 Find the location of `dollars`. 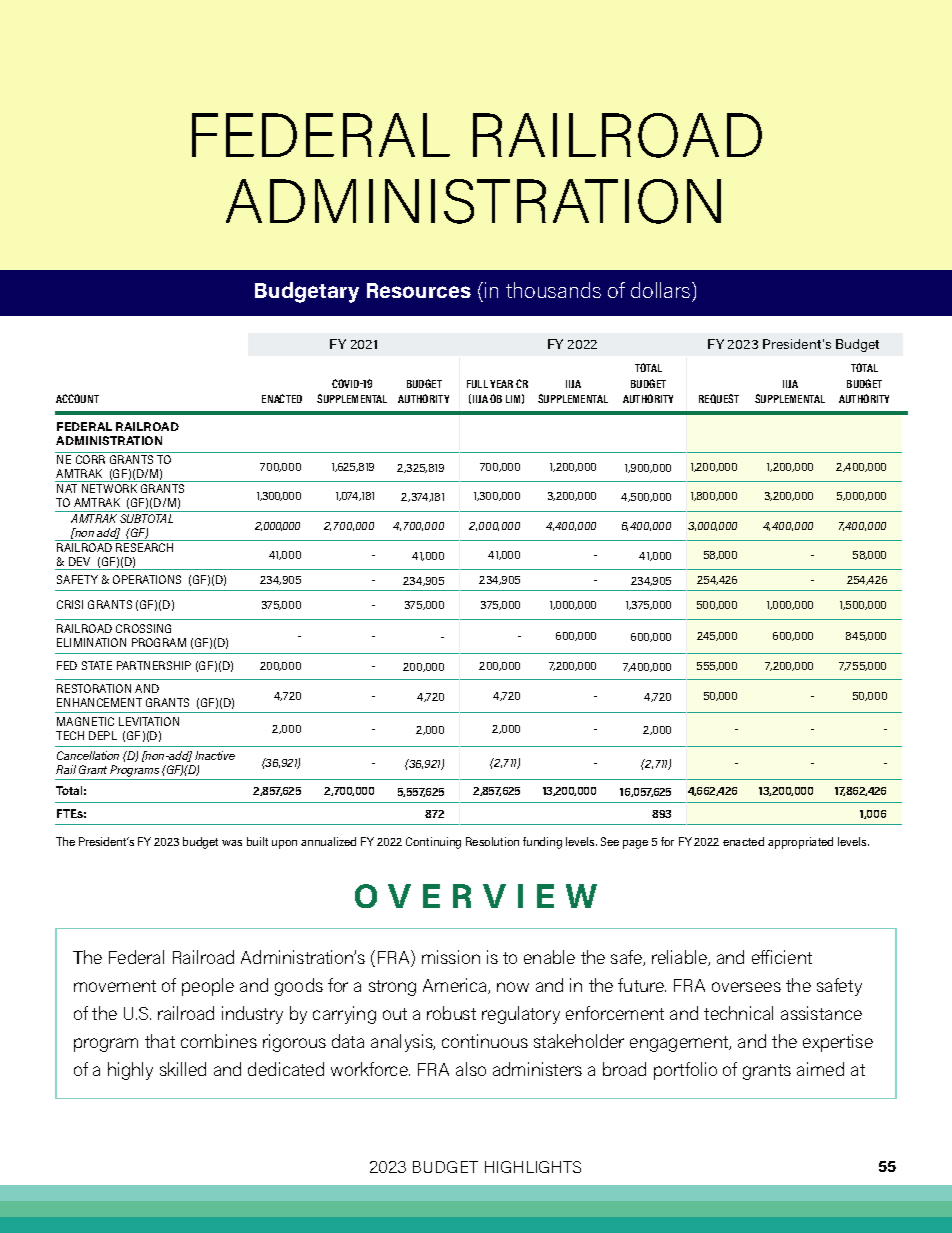

dollars is located at coordinates (662, 290).
